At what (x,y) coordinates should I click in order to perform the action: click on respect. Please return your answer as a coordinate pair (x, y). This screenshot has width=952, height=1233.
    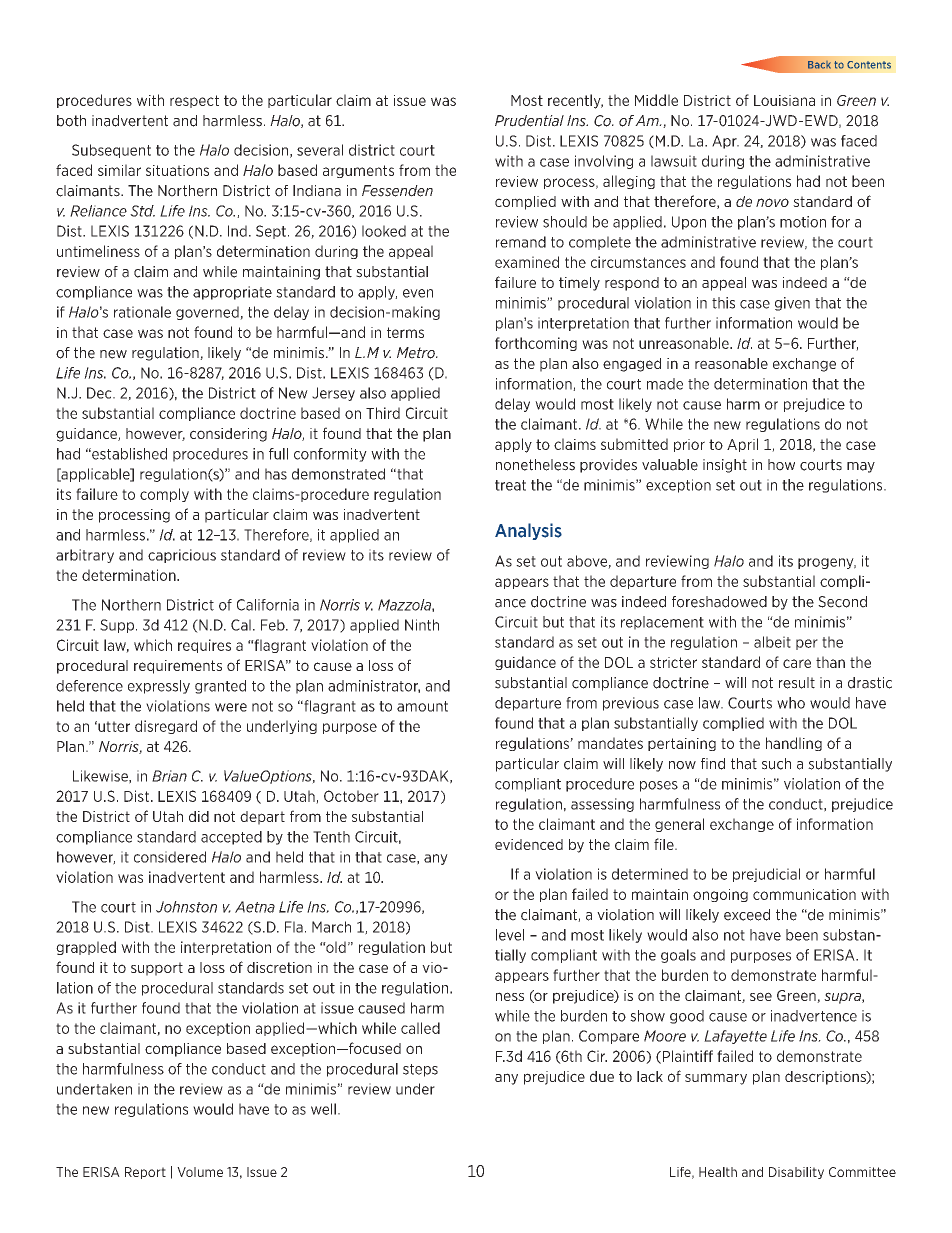
    Looking at the image, I should click on (194, 101).
